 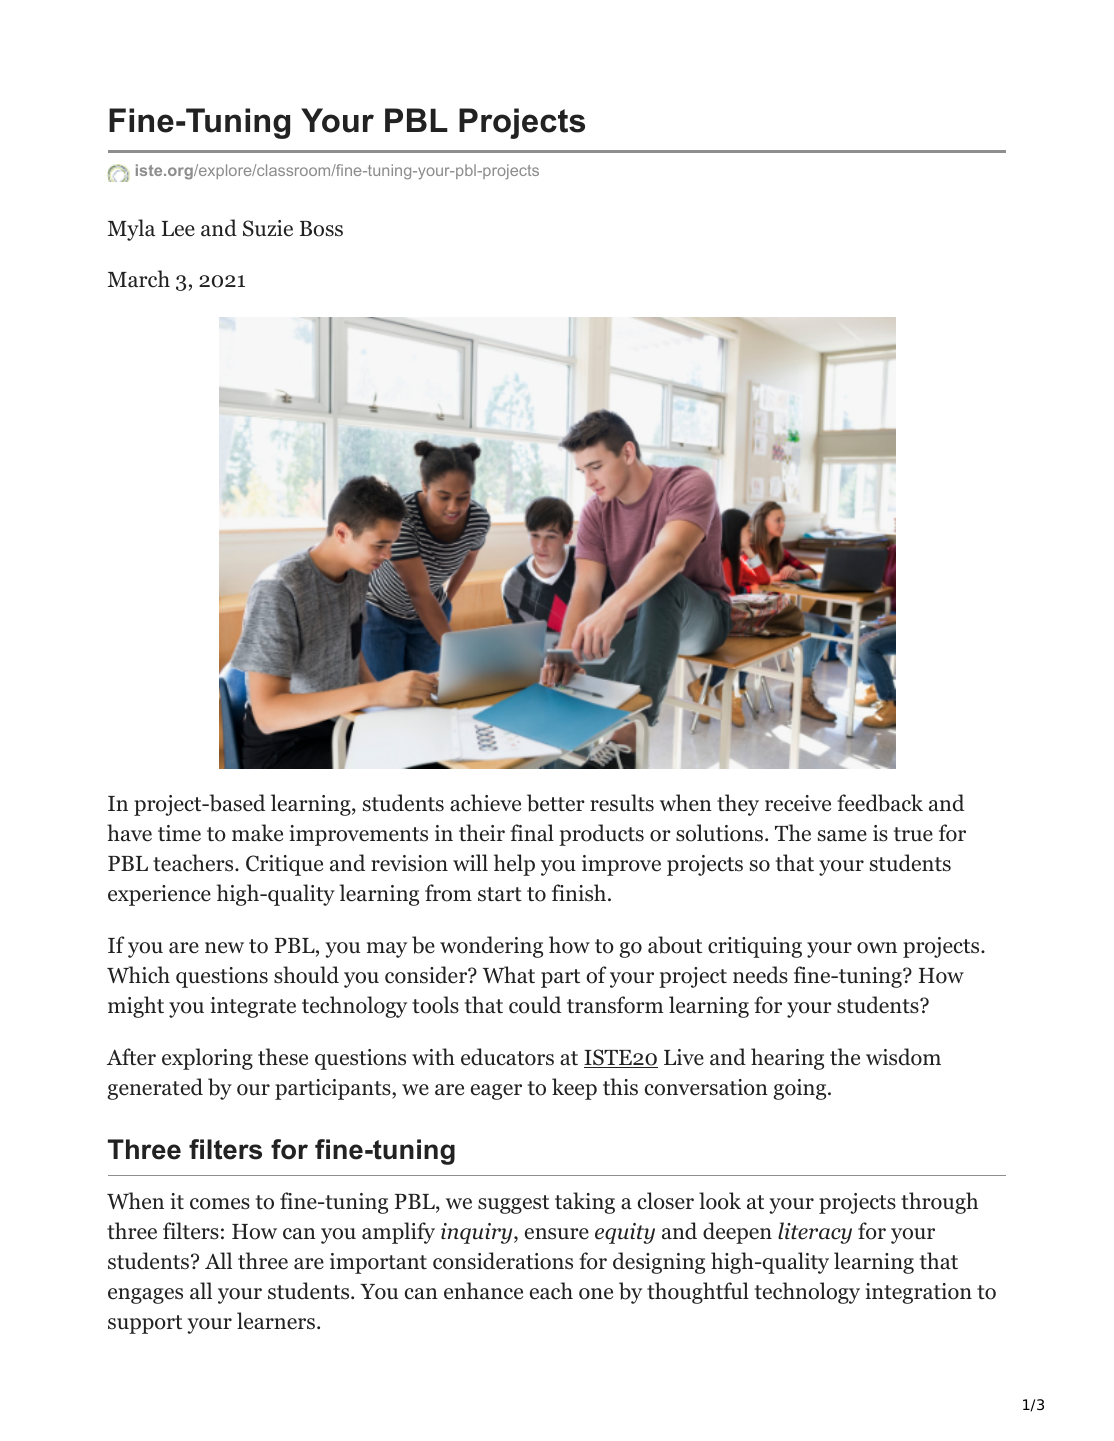 I want to click on Boss, so click(x=321, y=229).
